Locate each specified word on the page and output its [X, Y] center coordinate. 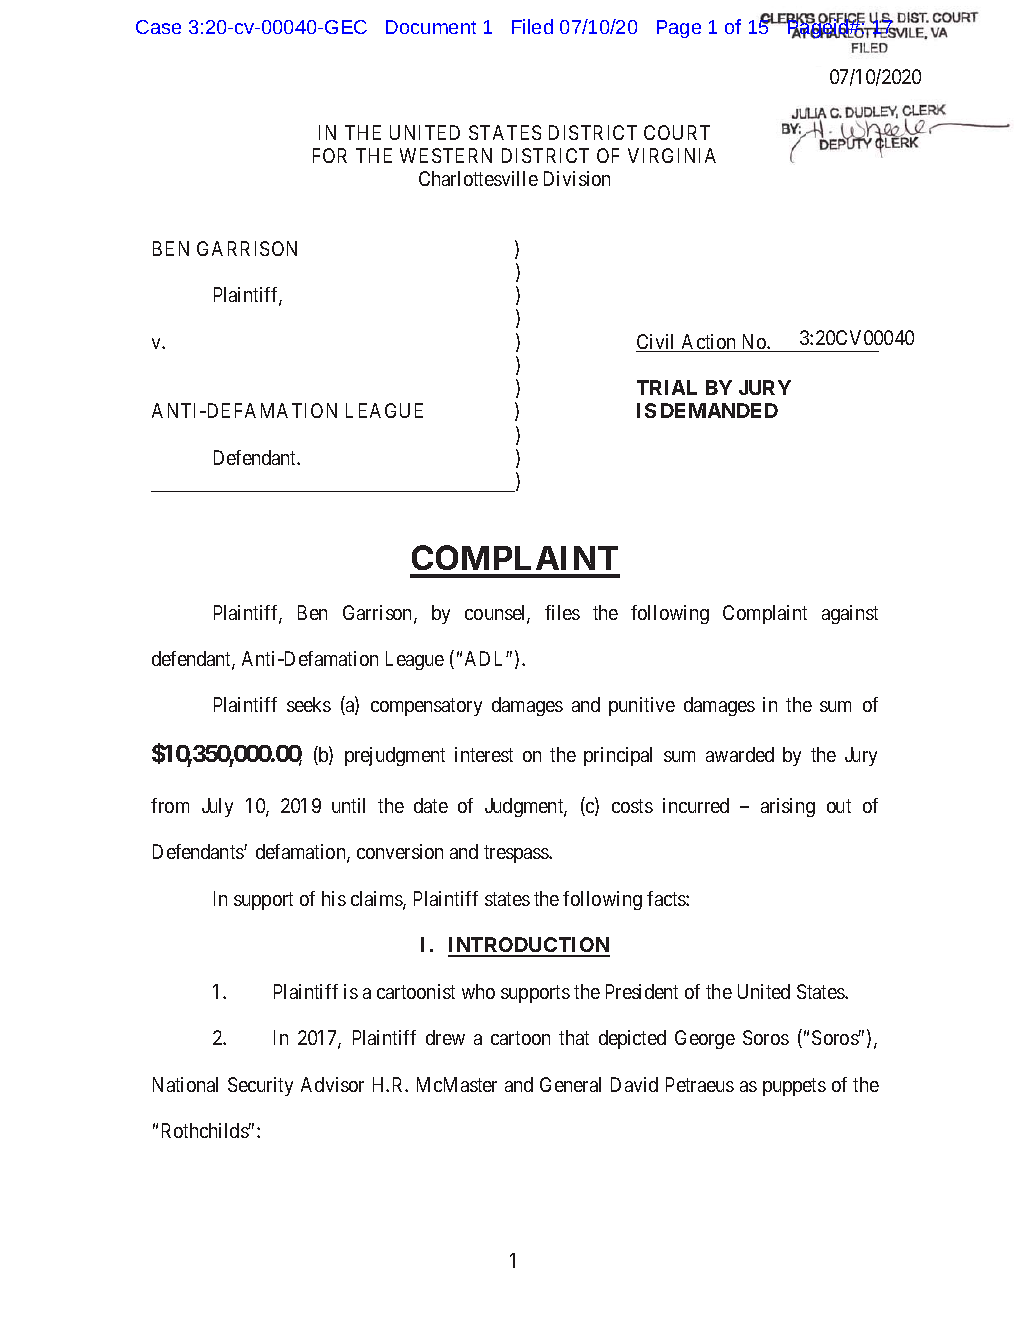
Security [260, 1086]
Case [158, 27]
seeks [309, 704]
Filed [532, 26]
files [562, 612]
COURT [677, 132]
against [850, 614]
